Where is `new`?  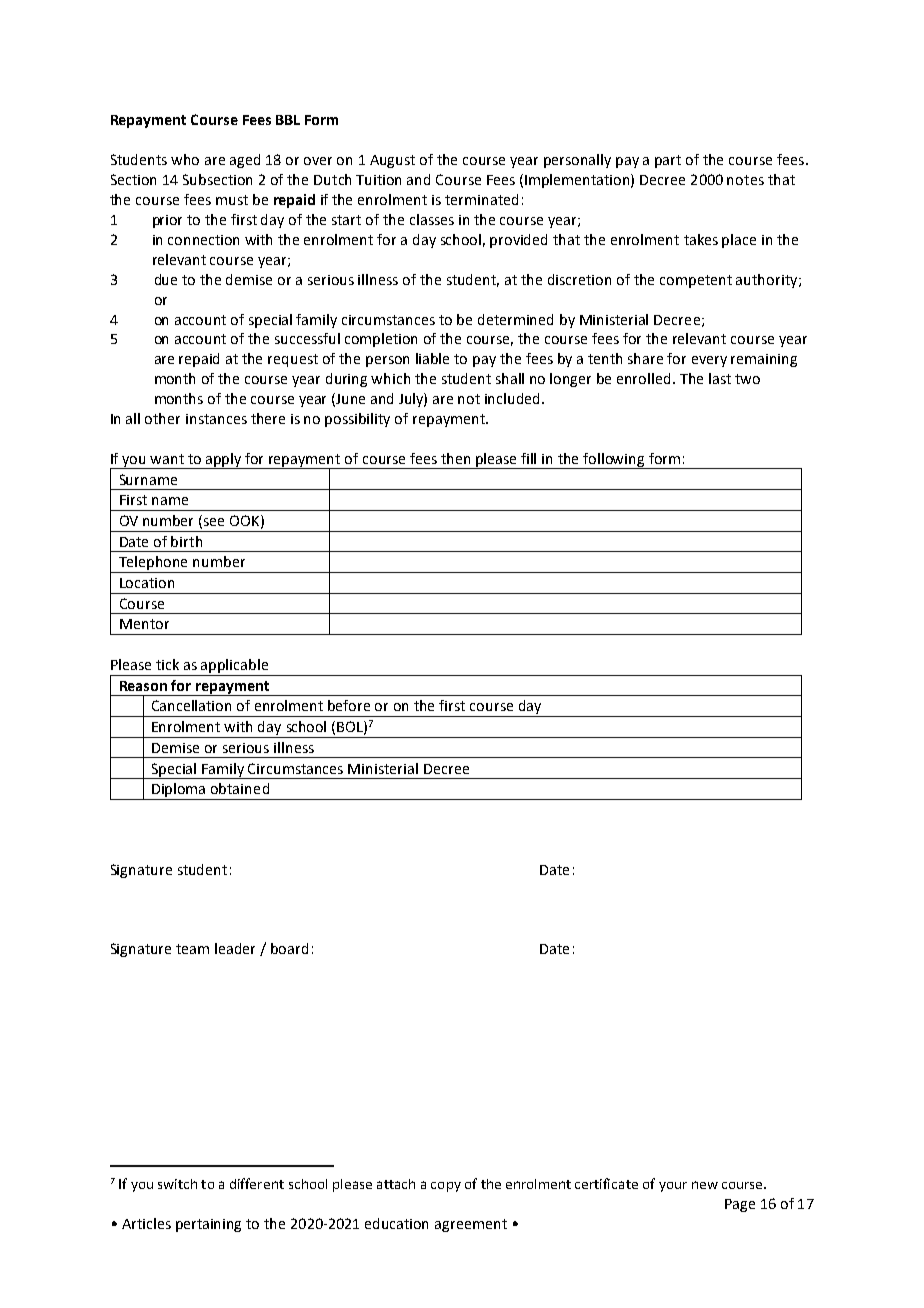
new is located at coordinates (705, 1185).
